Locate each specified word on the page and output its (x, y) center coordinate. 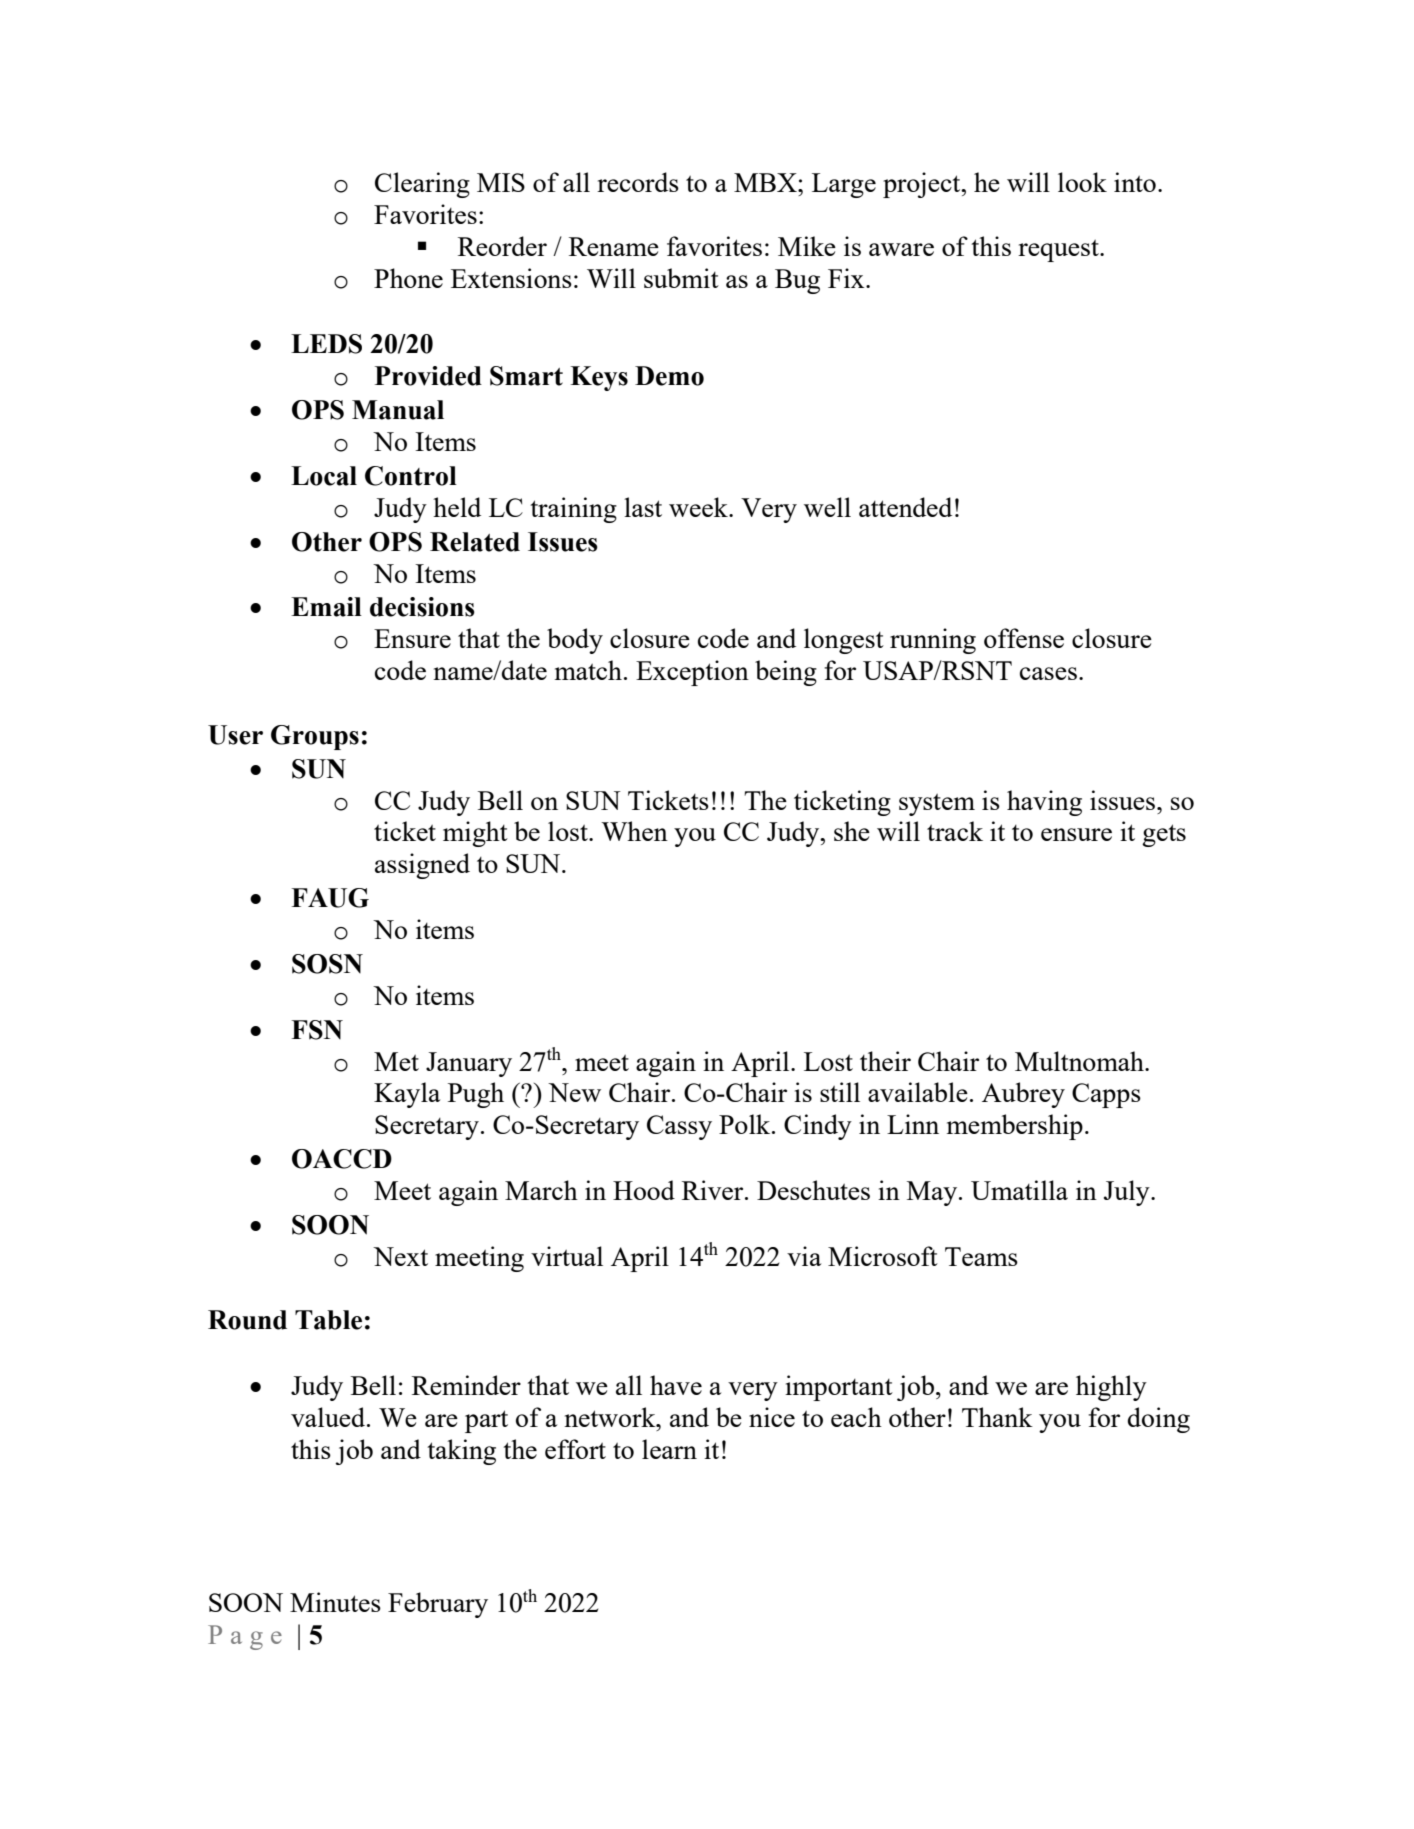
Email (326, 607)
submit (681, 278)
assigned (422, 866)
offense (1024, 638)
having (1044, 803)
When (634, 831)
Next (400, 1256)
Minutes (335, 1602)
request (1059, 251)
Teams (981, 1256)
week (699, 507)
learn (669, 1449)
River (714, 1190)
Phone (408, 278)
